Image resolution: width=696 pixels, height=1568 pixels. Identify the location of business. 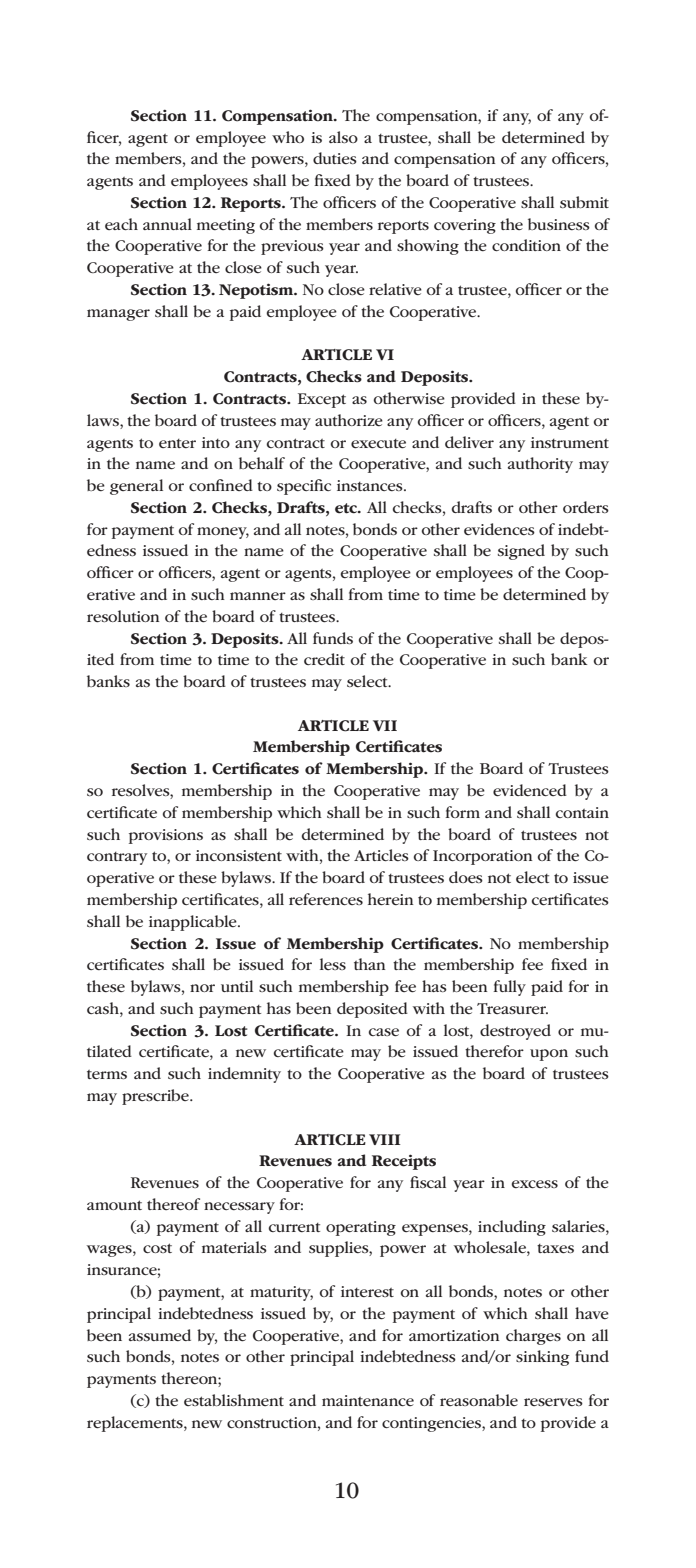
(559, 224).
